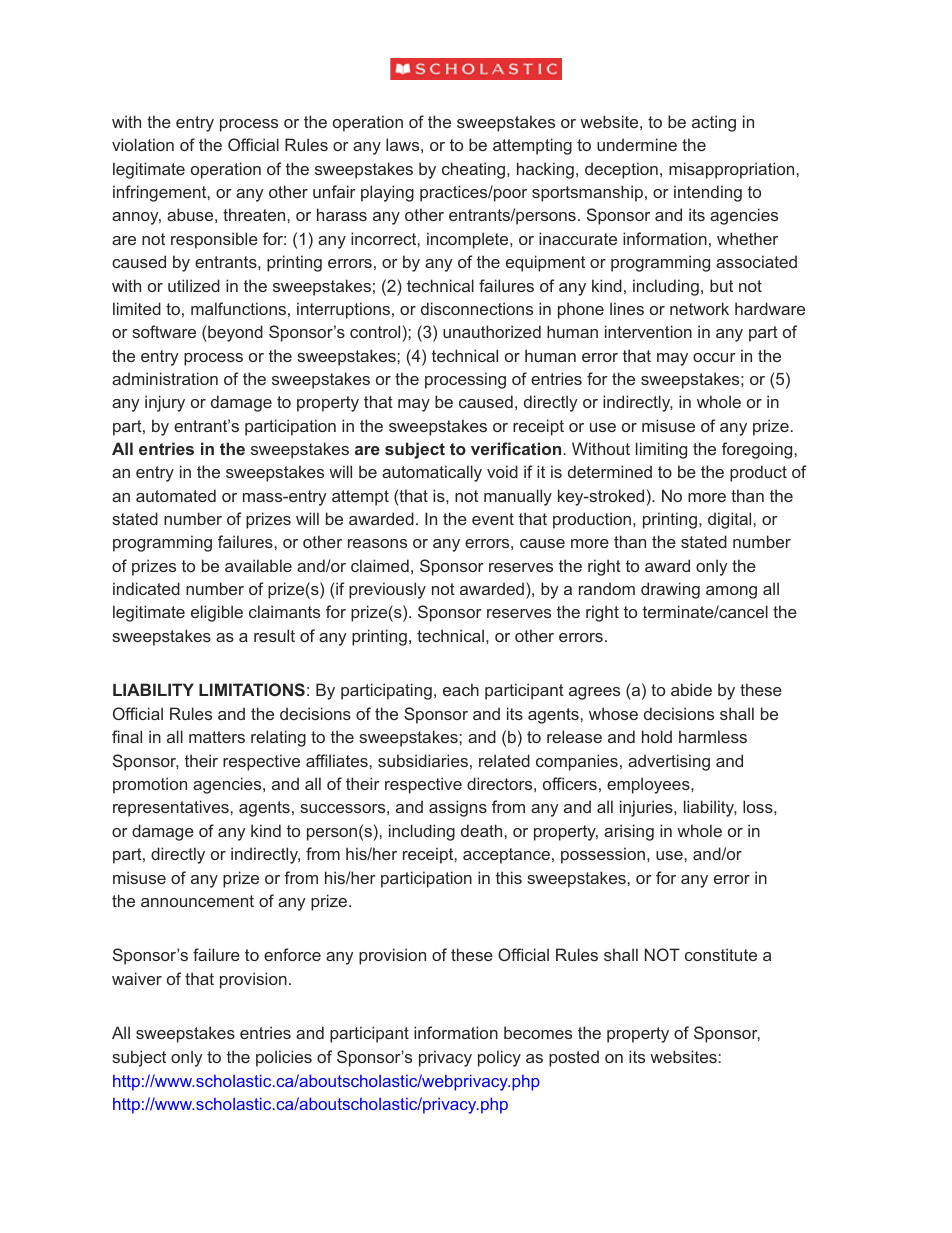 The height and width of the document is (1233, 952). I want to click on occur, so click(714, 357).
